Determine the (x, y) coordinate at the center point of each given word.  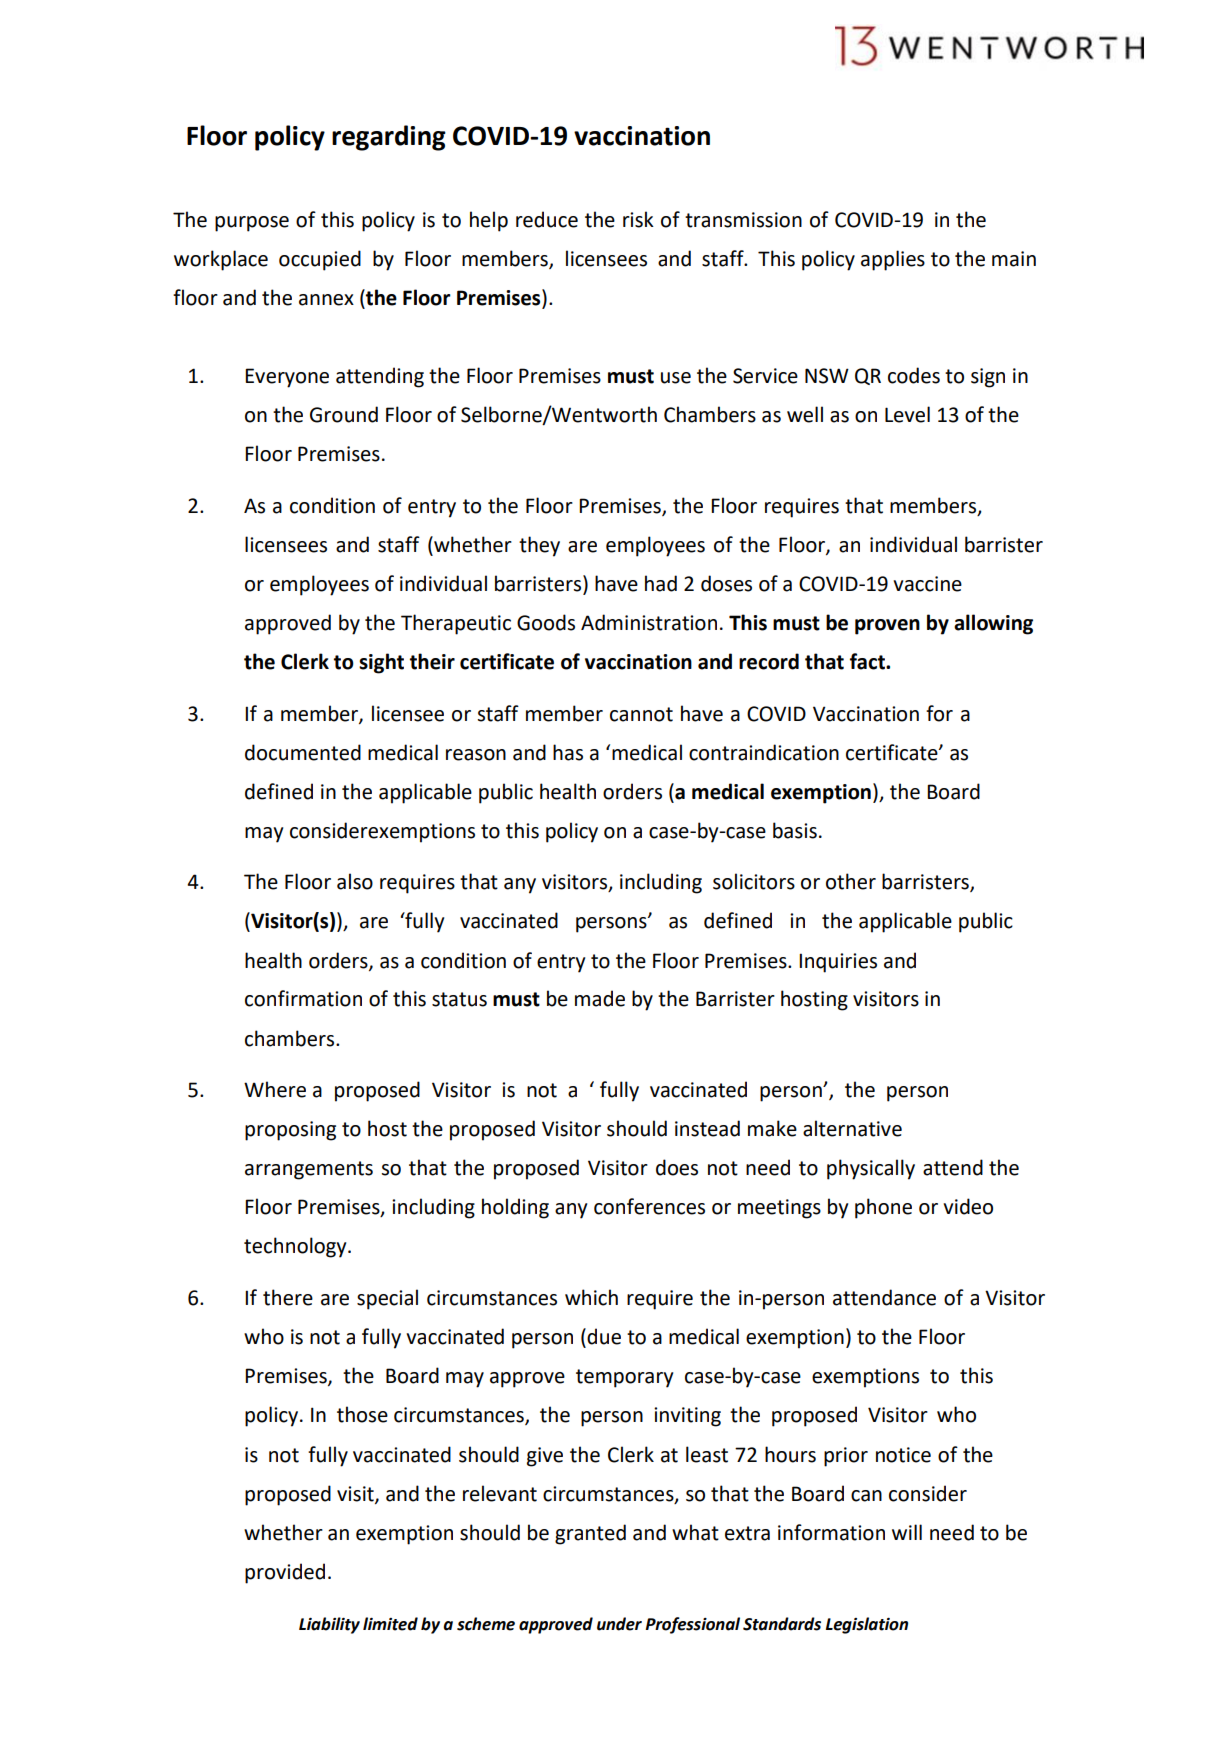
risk (638, 219)
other (851, 881)
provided (285, 1573)
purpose (252, 224)
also (355, 881)
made (600, 998)
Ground (344, 414)
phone (883, 1208)
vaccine (927, 584)
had (661, 583)
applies (893, 260)
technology (296, 1247)
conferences (649, 1206)
